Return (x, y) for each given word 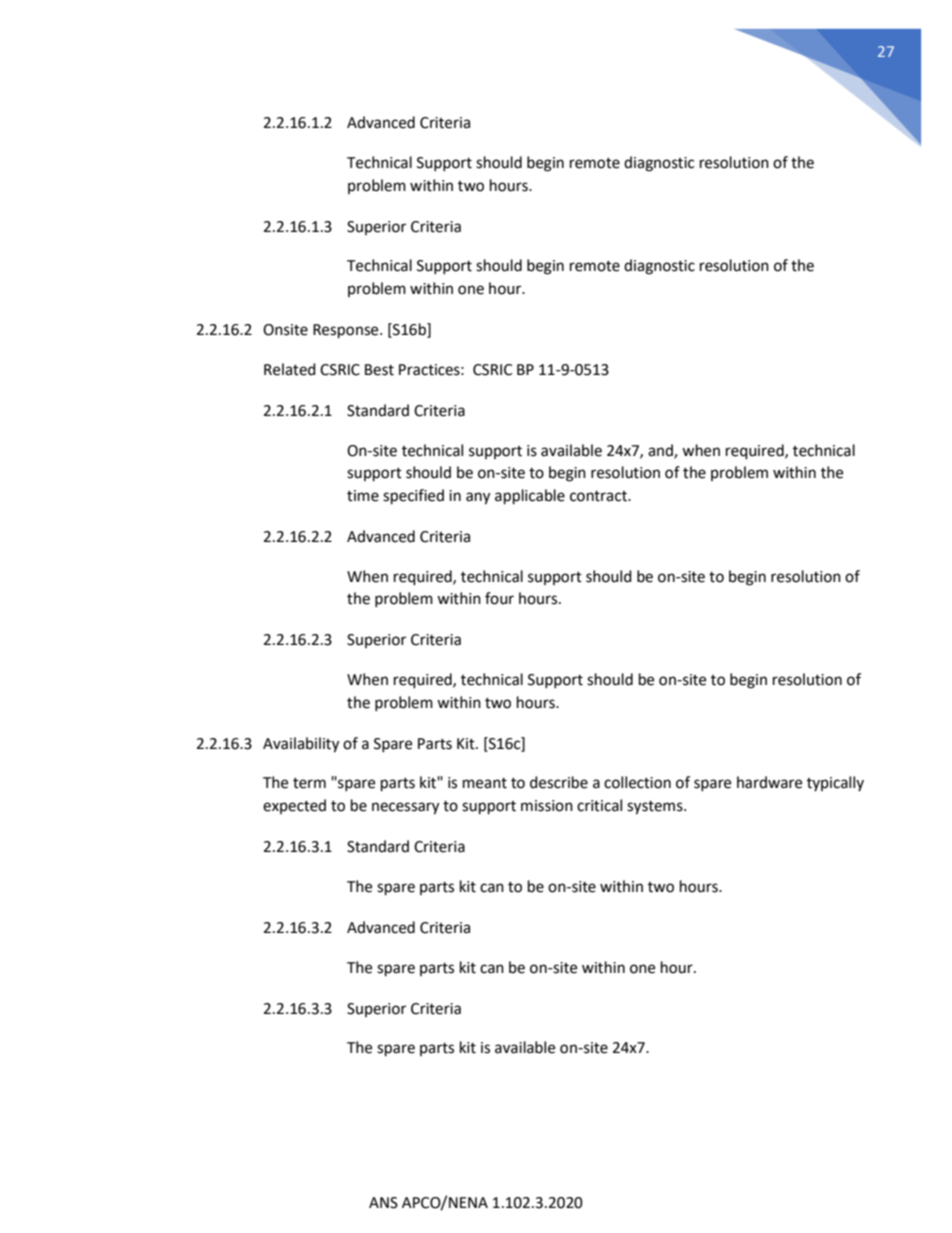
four (499, 598)
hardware (769, 782)
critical (599, 805)
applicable (530, 497)
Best (379, 370)
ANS (383, 1203)
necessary (405, 808)
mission (547, 806)
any (478, 498)
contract (599, 496)
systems (656, 808)
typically (835, 783)
